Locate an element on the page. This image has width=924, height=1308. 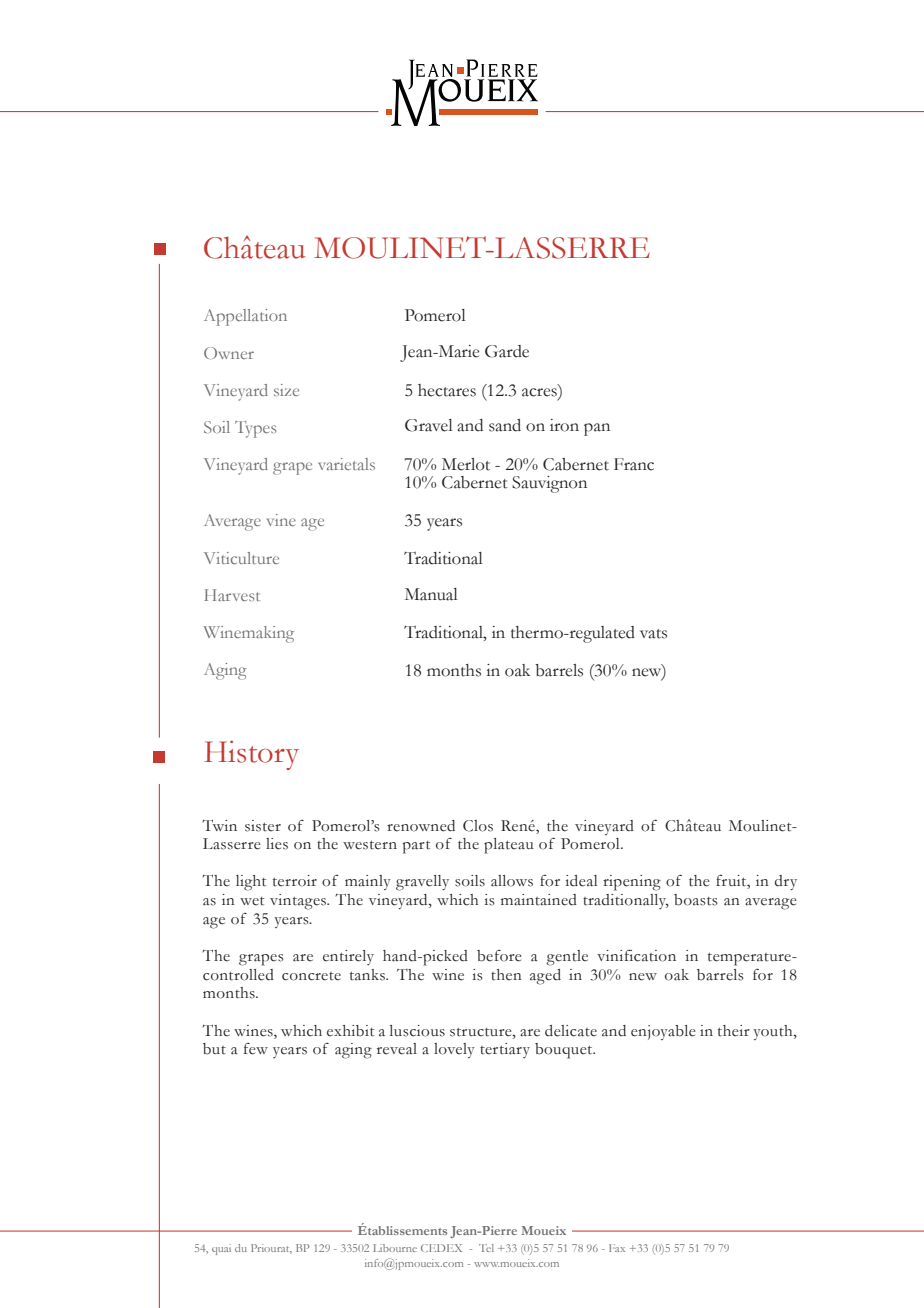
their is located at coordinates (734, 1031).
